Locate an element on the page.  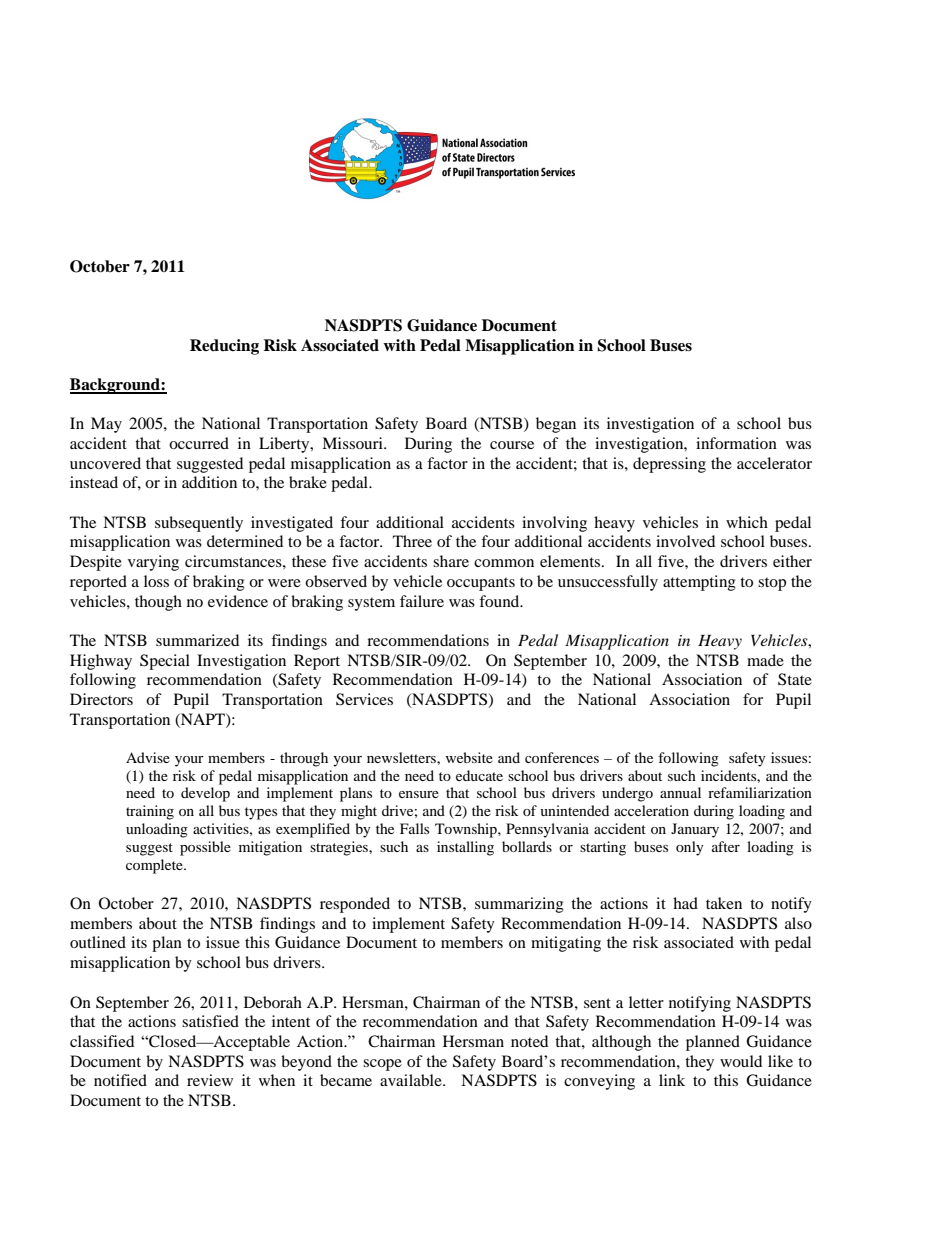
Reducing is located at coordinates (224, 347).
